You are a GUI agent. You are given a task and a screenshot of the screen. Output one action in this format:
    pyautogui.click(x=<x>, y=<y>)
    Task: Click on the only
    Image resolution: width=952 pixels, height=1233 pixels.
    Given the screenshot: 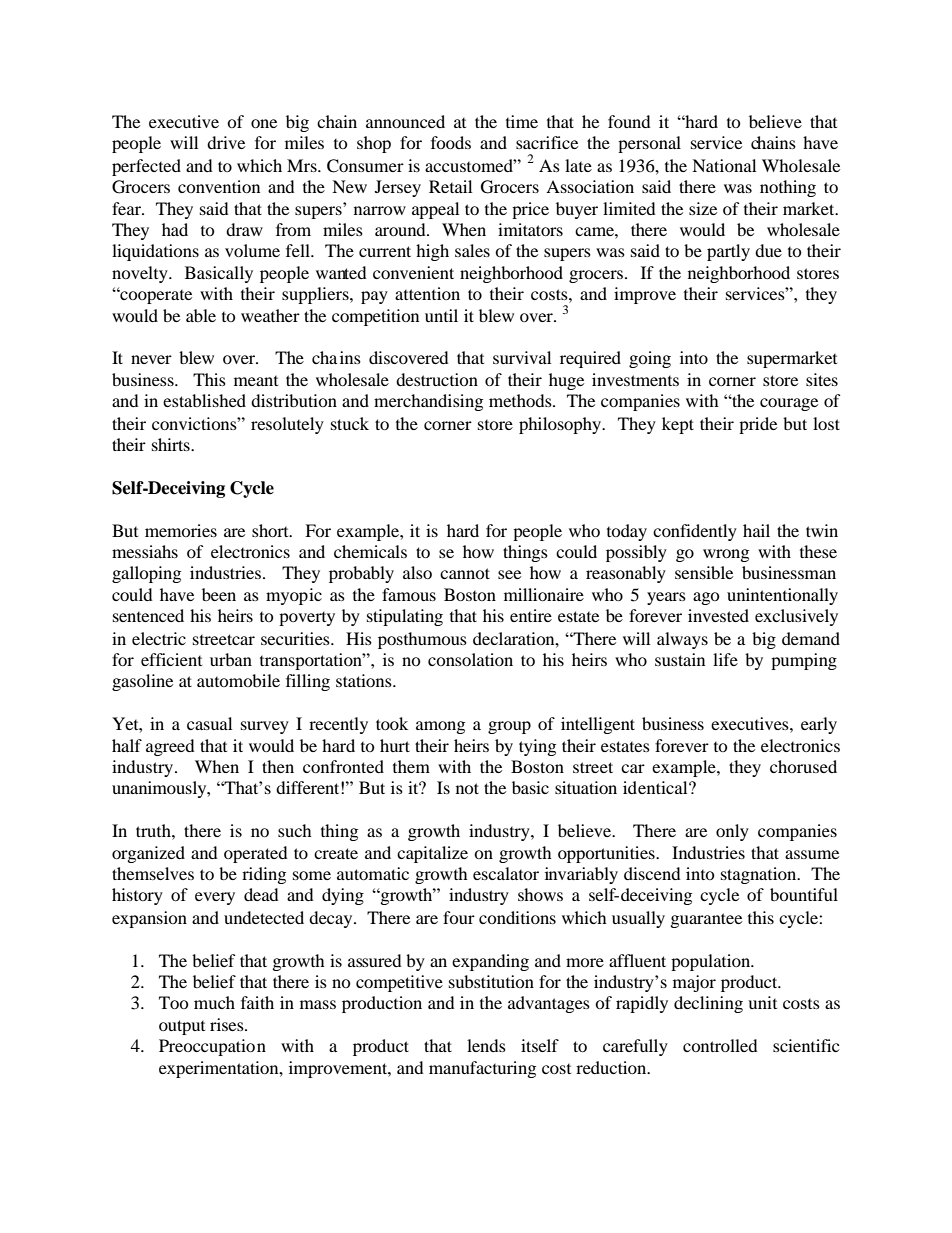 What is the action you would take?
    pyautogui.click(x=732, y=832)
